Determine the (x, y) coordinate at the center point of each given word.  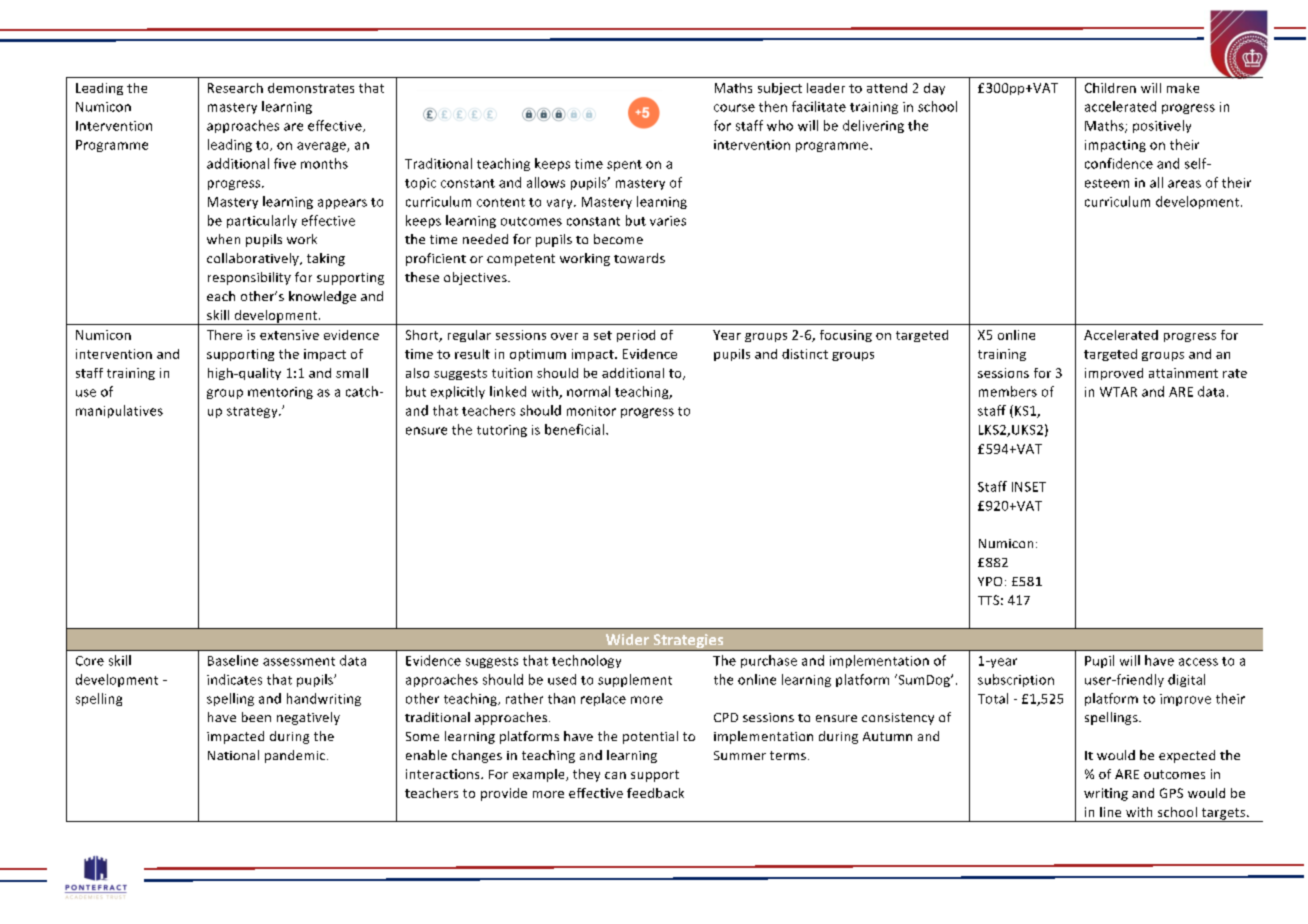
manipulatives (119, 411)
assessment (299, 661)
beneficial (576, 429)
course (734, 108)
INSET (1029, 487)
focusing (846, 336)
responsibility (249, 278)
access (1198, 662)
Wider (627, 639)
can (615, 775)
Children (1110, 88)
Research (235, 88)
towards (639, 258)
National (233, 755)
